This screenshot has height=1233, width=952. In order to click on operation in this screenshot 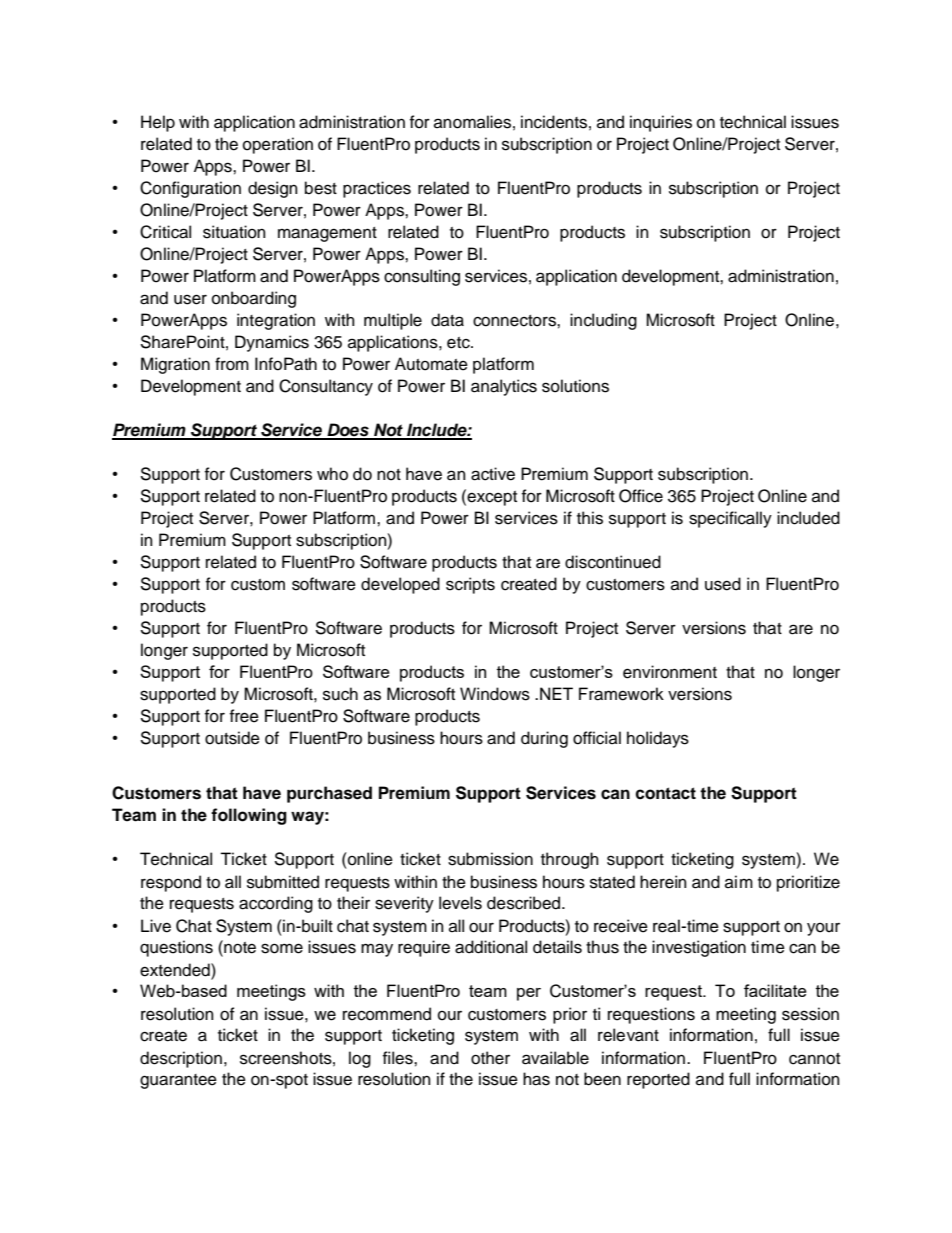, I will do `click(278, 145)`.
